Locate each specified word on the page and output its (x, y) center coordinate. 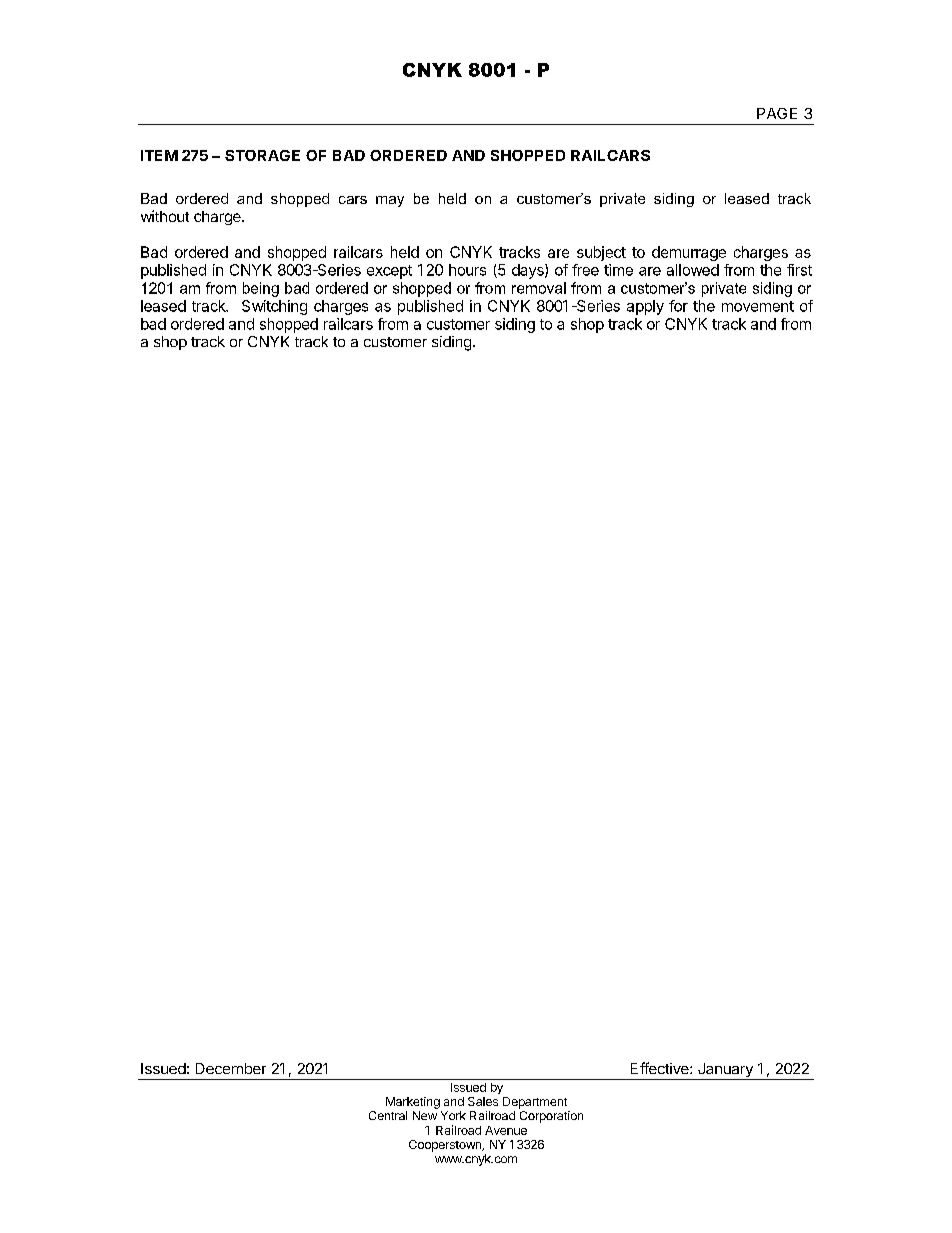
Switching (274, 307)
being (261, 289)
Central (388, 1115)
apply (645, 307)
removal (539, 288)
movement (758, 306)
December (231, 1068)
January (725, 1071)
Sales (483, 1101)
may (390, 201)
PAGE (777, 113)
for (678, 306)
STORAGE (262, 155)
